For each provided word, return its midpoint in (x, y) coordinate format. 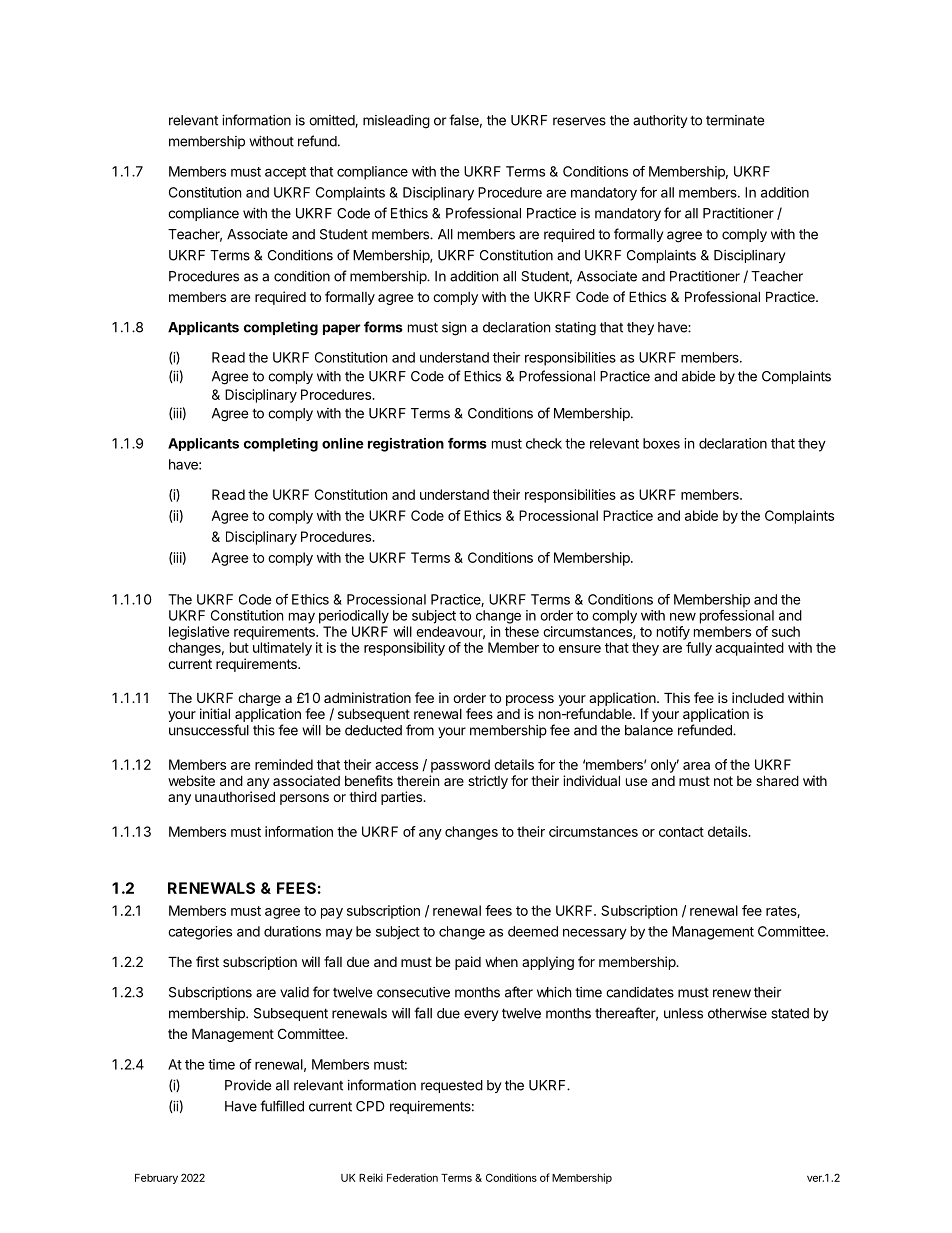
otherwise (737, 1013)
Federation (412, 1177)
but (239, 647)
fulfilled (282, 1106)
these (522, 631)
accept (285, 173)
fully (699, 649)
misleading (396, 122)
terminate (735, 120)
